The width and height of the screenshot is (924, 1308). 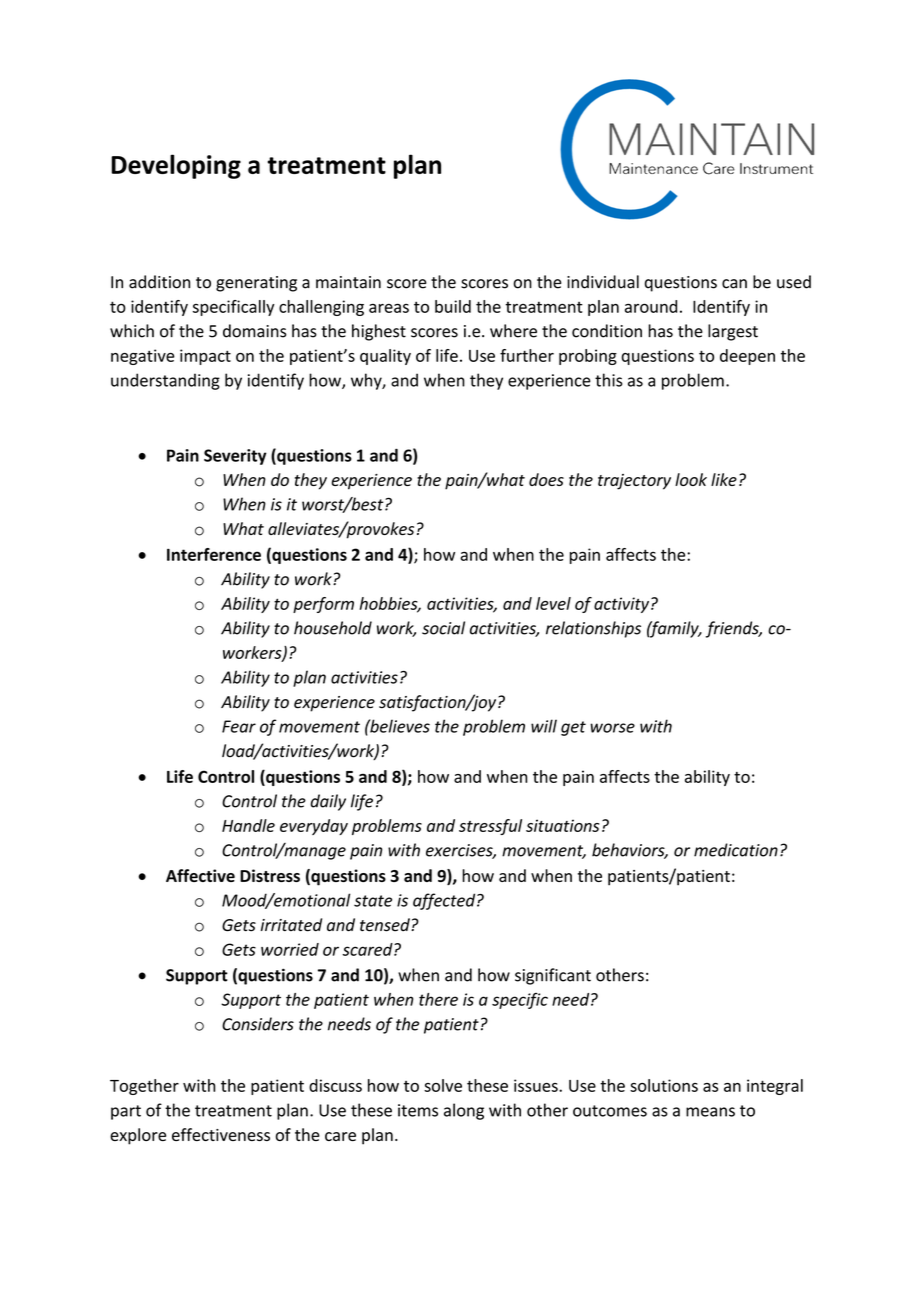 I want to click on used, so click(x=794, y=282).
